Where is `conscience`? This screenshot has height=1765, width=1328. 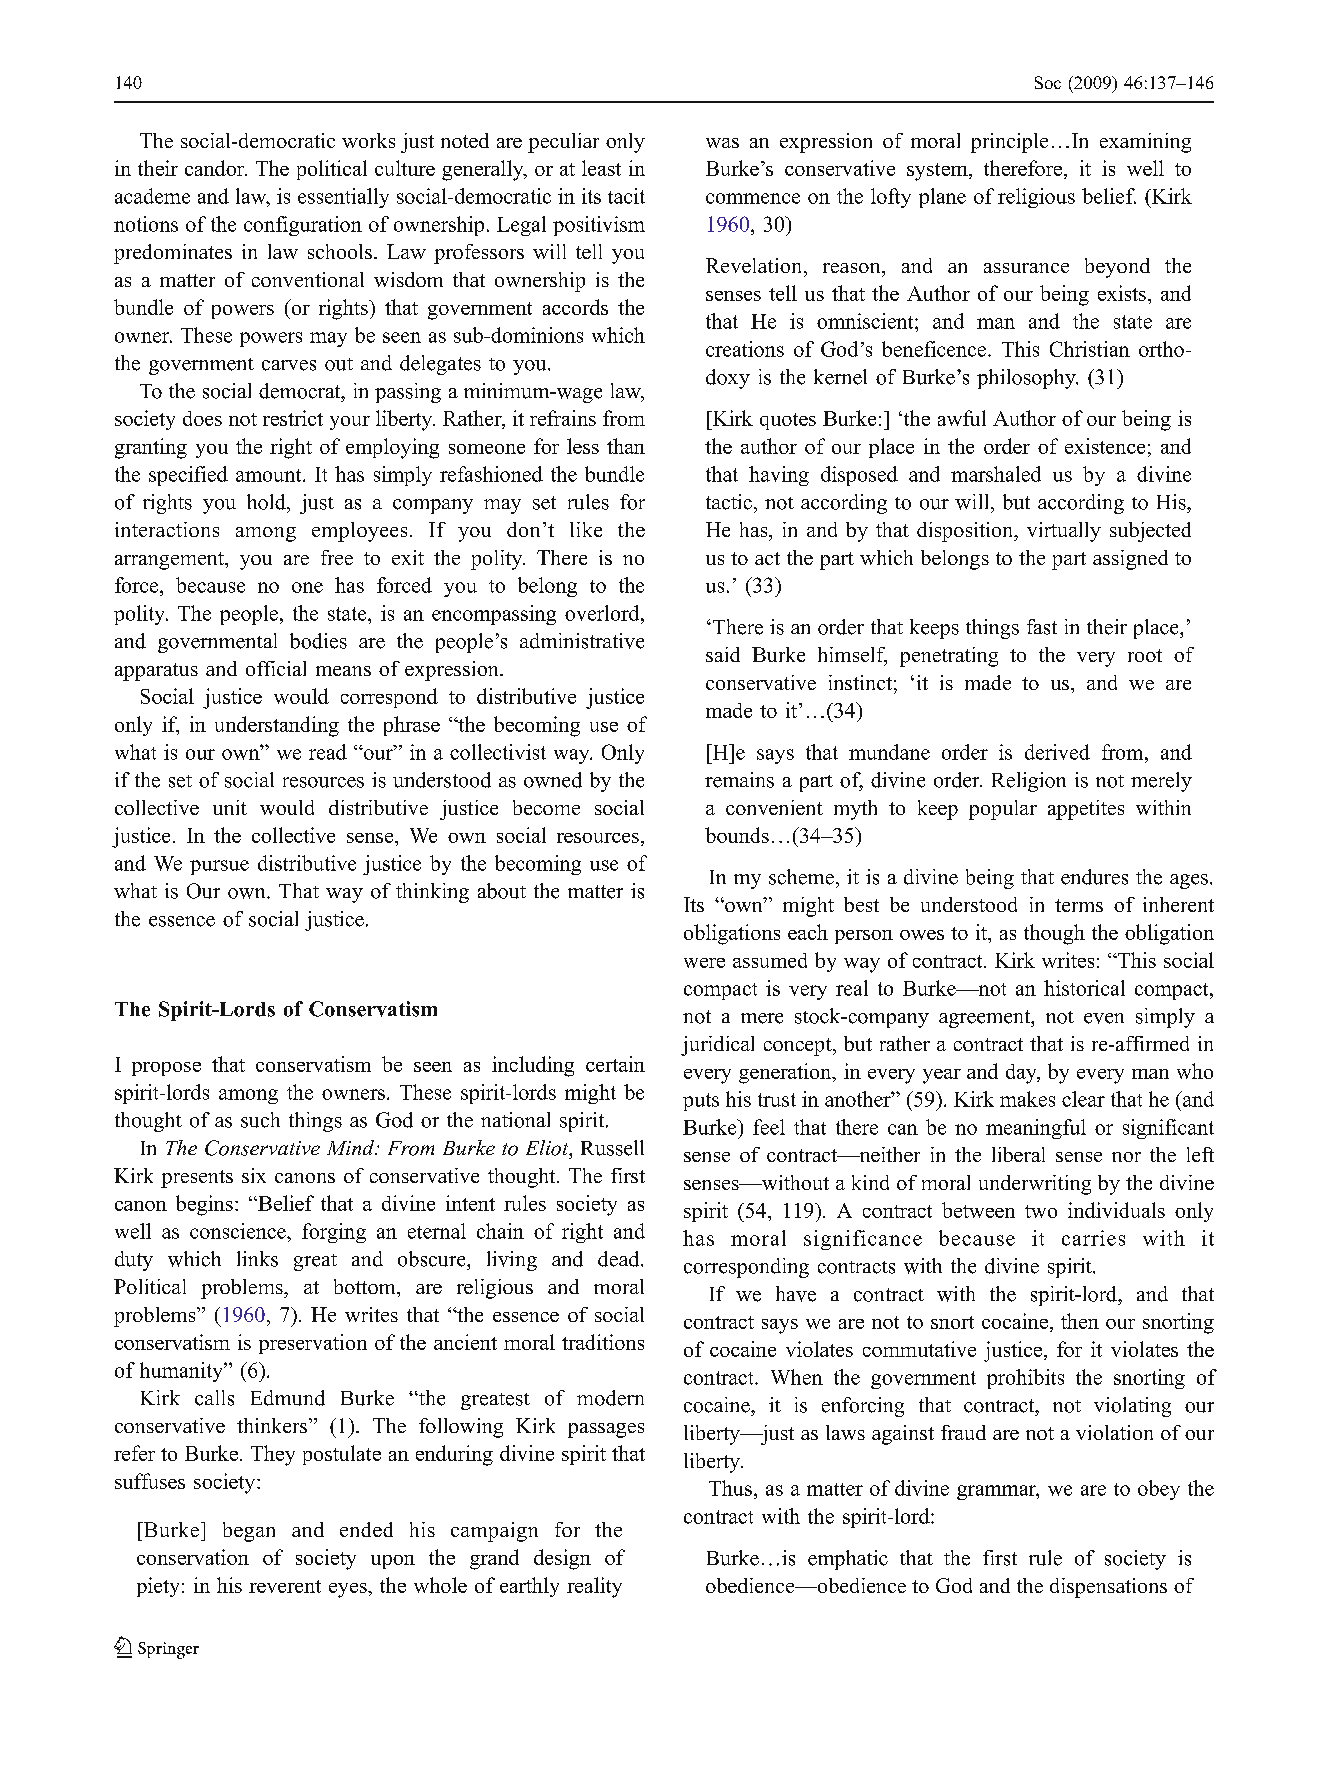
conscience is located at coordinates (239, 1231).
